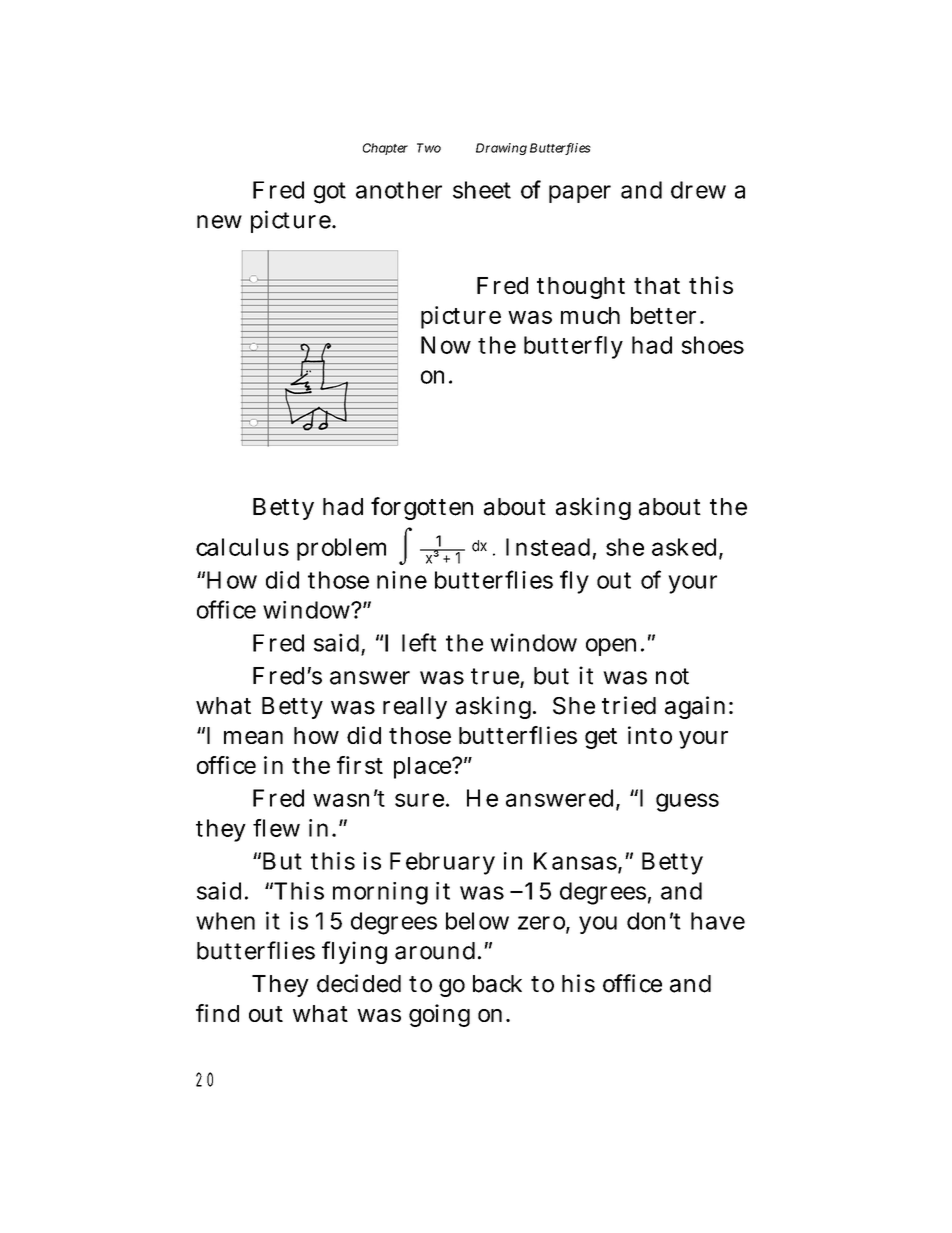 This screenshot has height=1233, width=952. I want to click on forgotten, so click(422, 508).
